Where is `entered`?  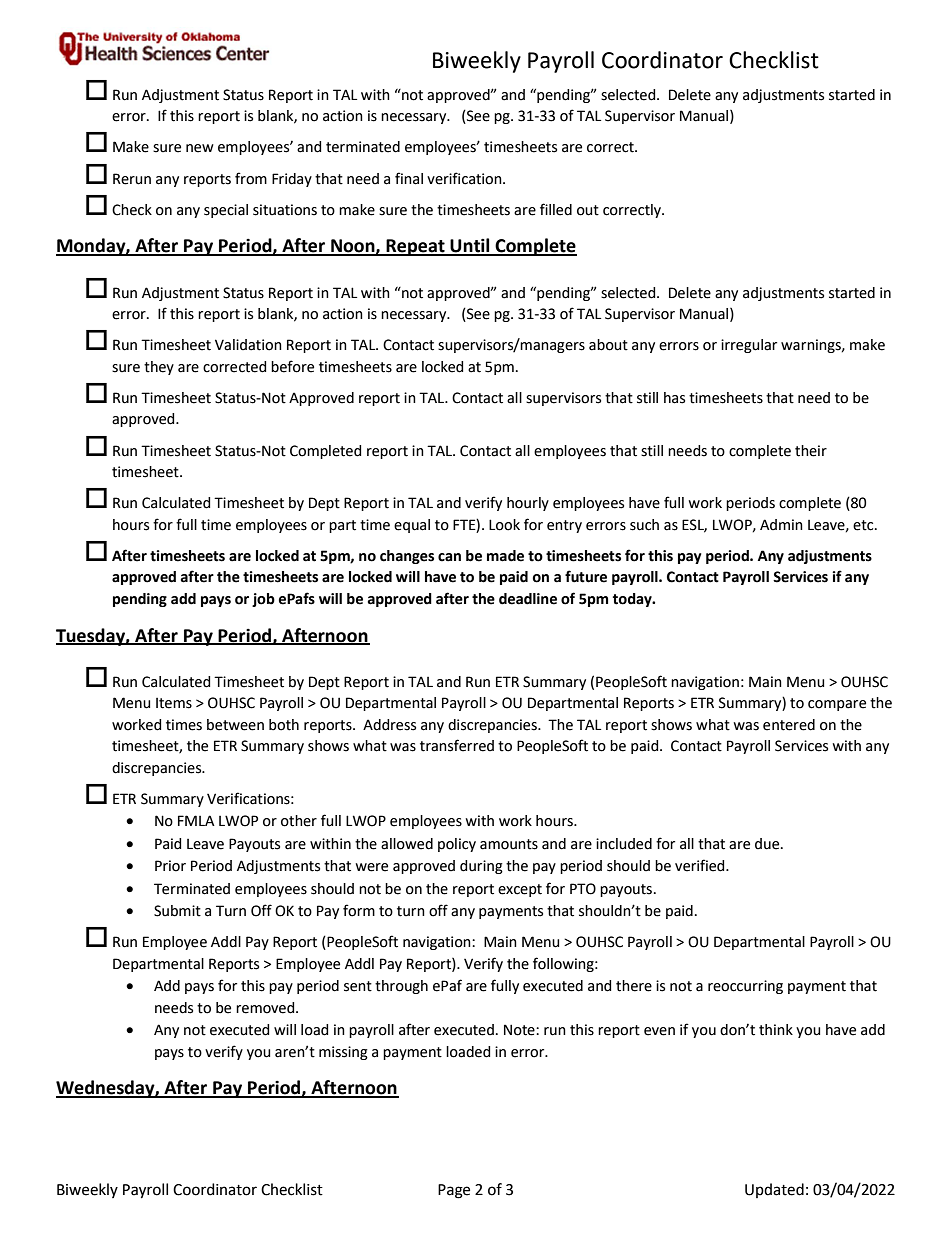 entered is located at coordinates (789, 725).
